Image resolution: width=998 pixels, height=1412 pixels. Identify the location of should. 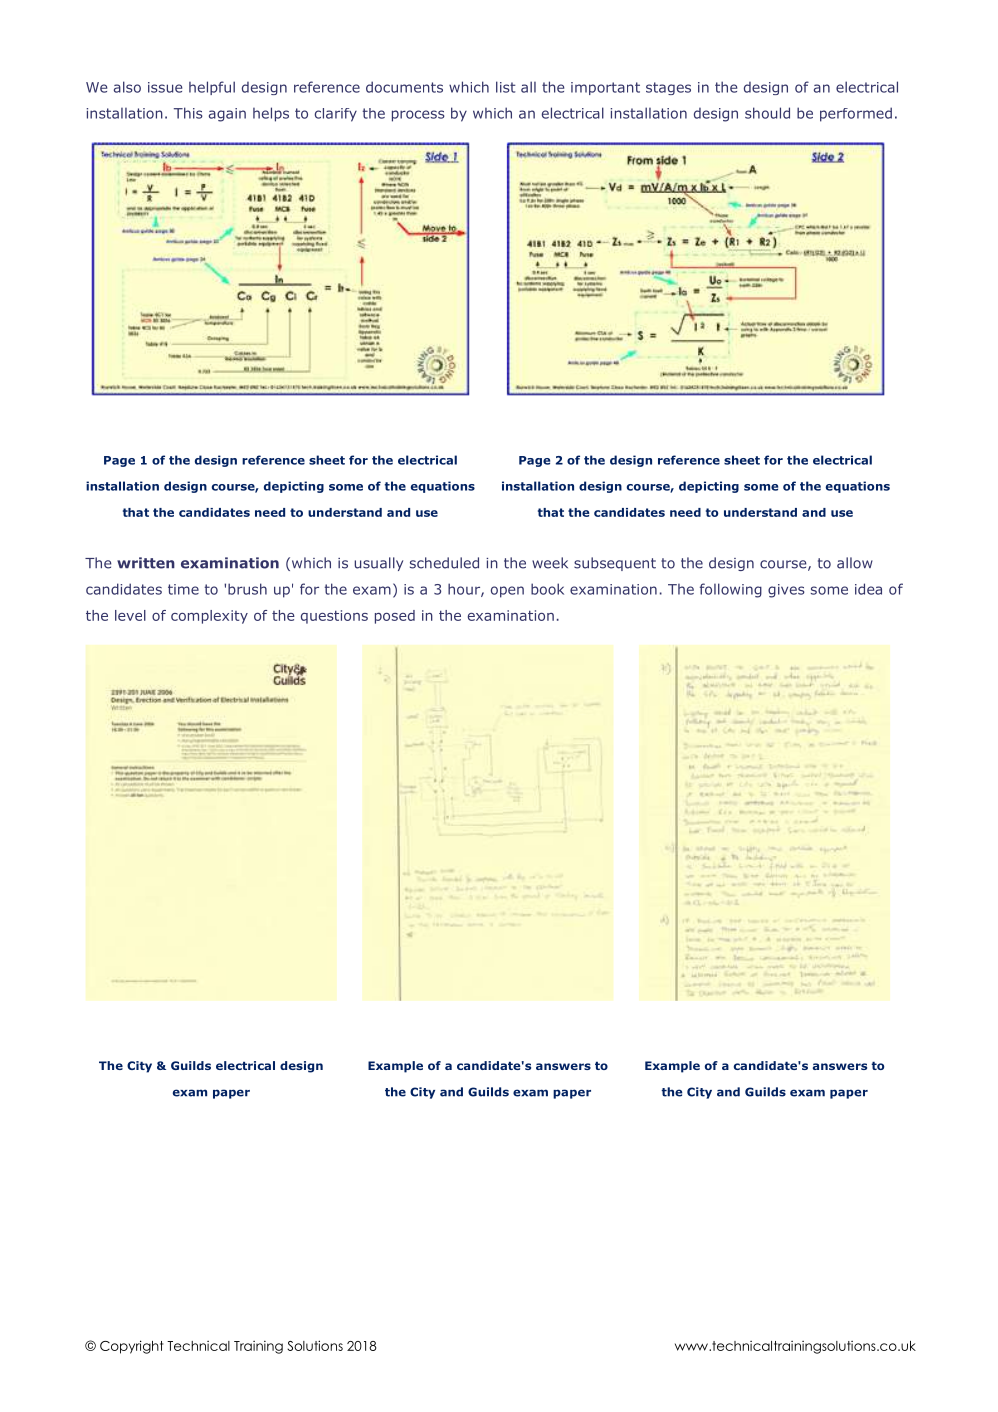
(767, 113).
